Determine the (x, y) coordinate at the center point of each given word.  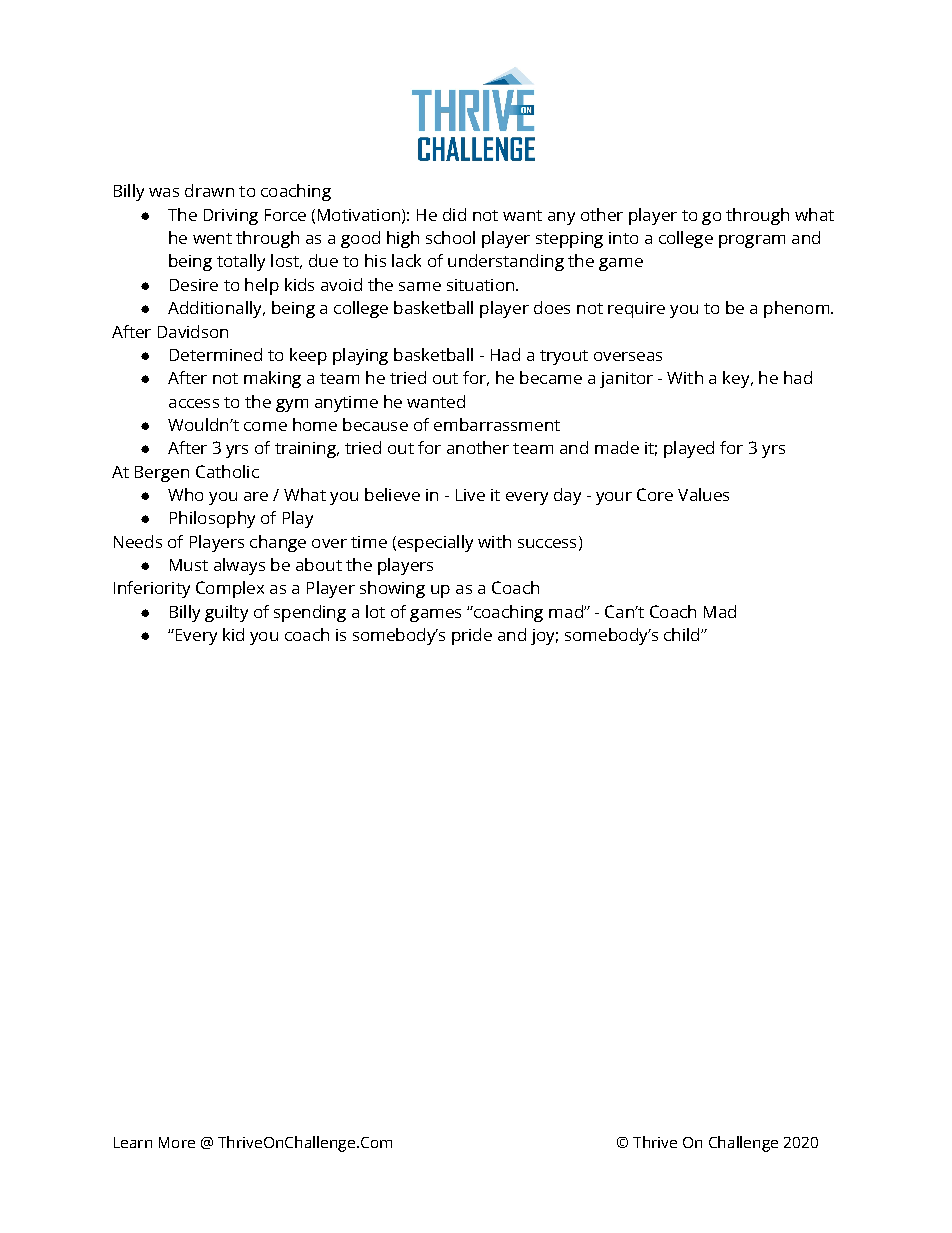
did (454, 214)
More (177, 1142)
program (752, 241)
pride (472, 636)
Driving (231, 217)
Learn (133, 1142)
